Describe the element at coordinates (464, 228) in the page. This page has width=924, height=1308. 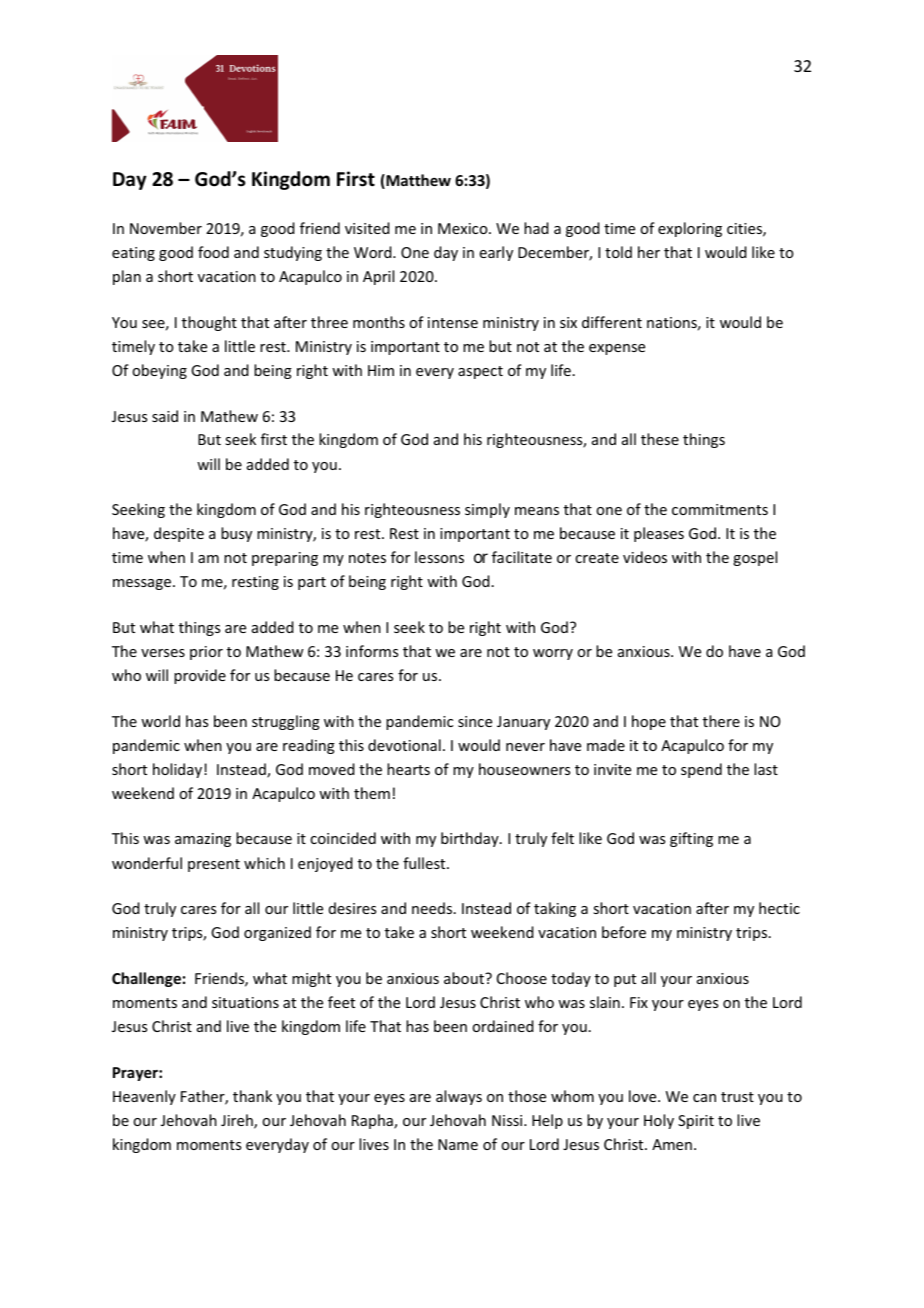
I see `Mexico` at that location.
